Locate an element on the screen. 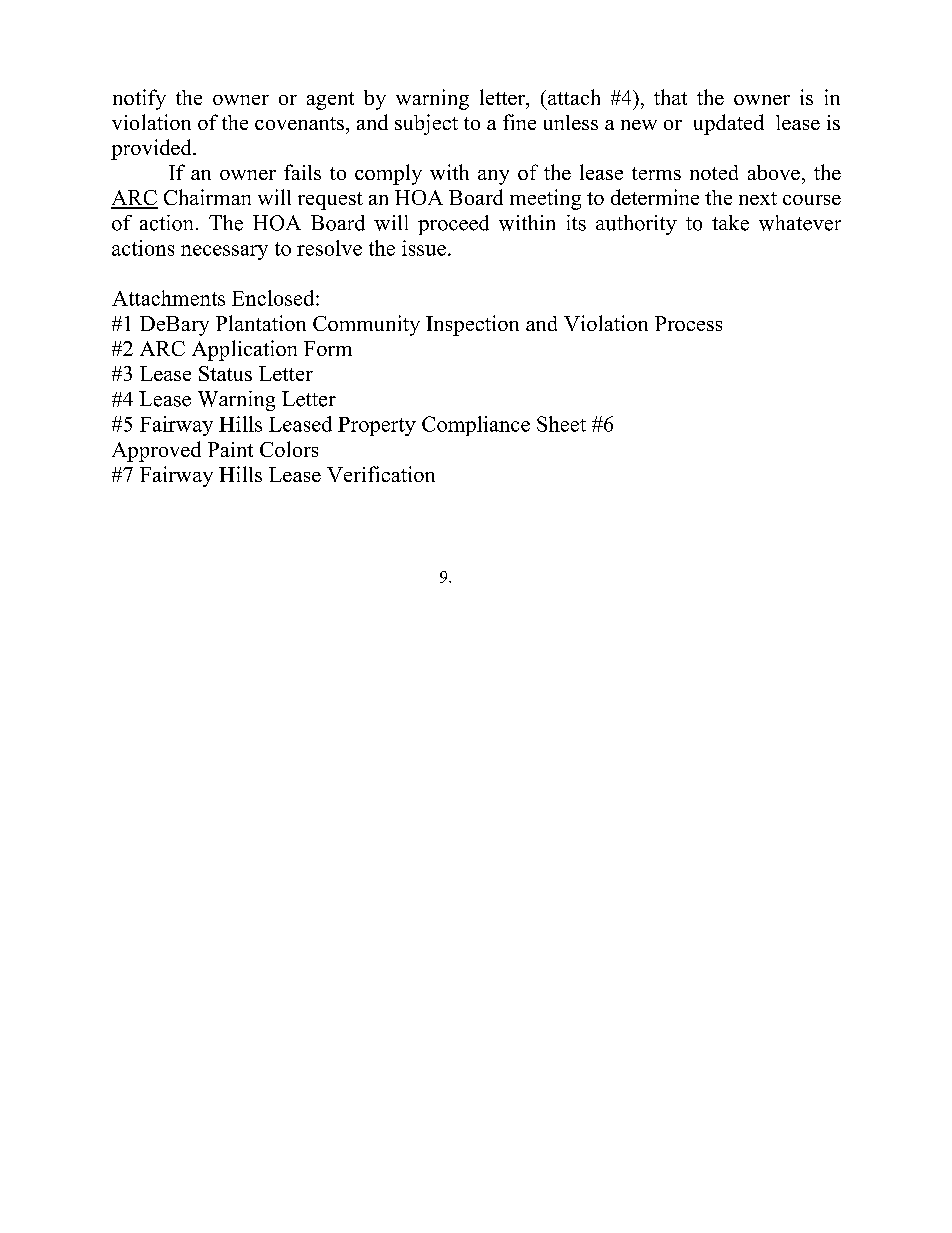 This screenshot has width=952, height=1233. Process is located at coordinates (688, 323).
